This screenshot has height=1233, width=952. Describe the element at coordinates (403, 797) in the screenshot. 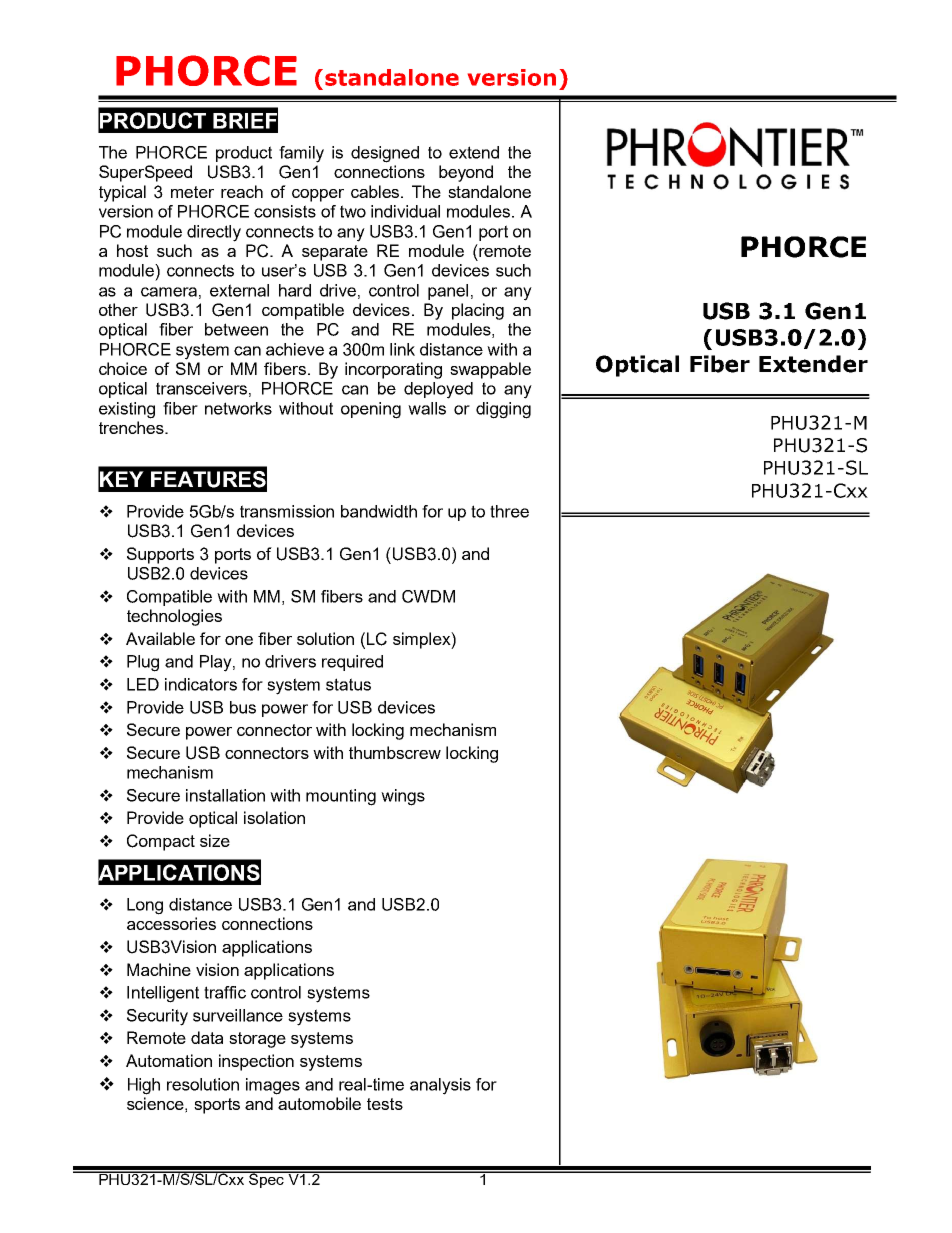

I see `wings` at that location.
